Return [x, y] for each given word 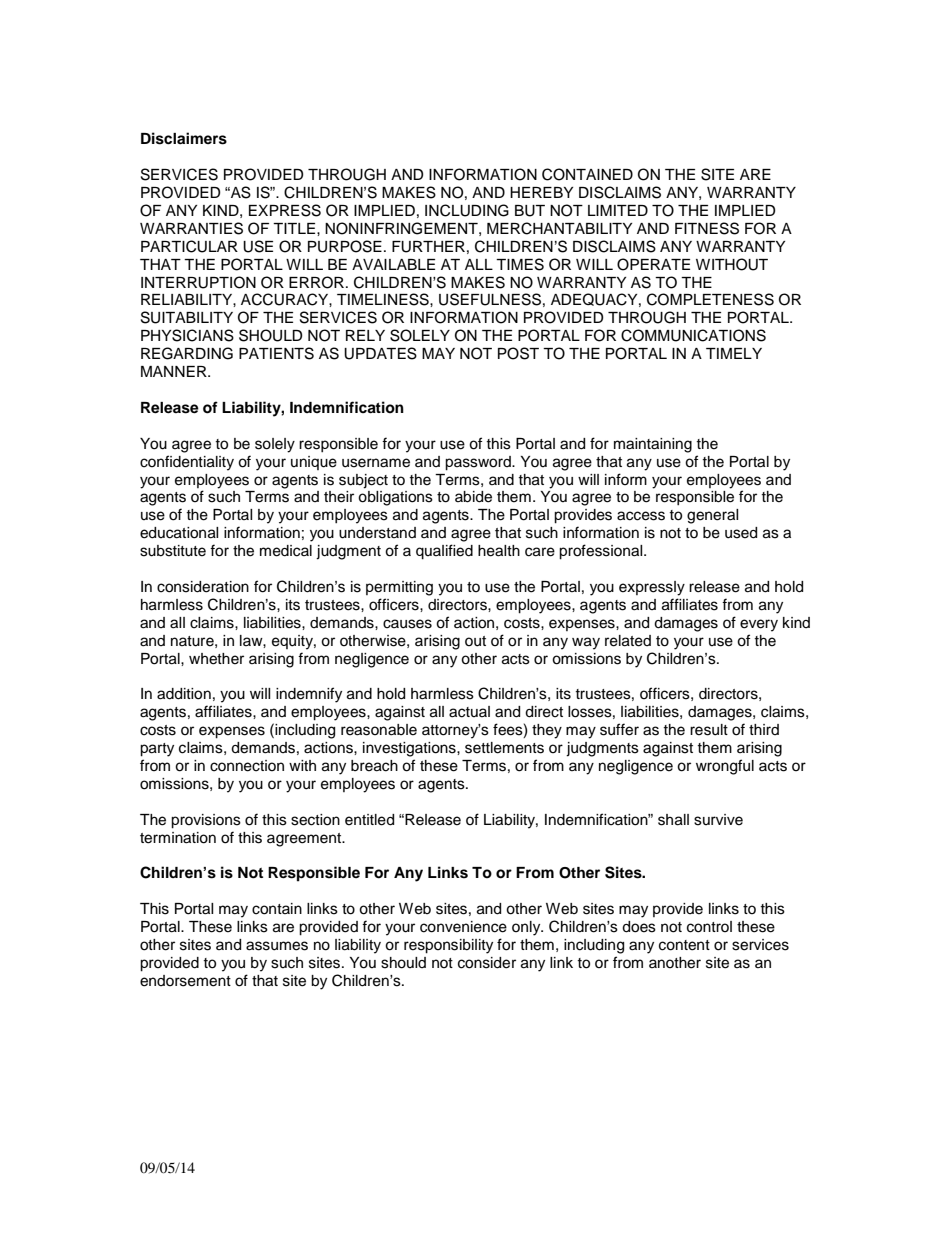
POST [518, 353]
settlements [504, 748]
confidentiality [187, 463]
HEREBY [541, 192]
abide [473, 497]
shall [673, 820]
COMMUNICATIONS [693, 335]
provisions [206, 821]
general [712, 516]
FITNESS [707, 228]
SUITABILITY [187, 317]
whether [216, 659]
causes [407, 624]
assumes [277, 946]
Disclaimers [184, 138]
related [628, 641]
